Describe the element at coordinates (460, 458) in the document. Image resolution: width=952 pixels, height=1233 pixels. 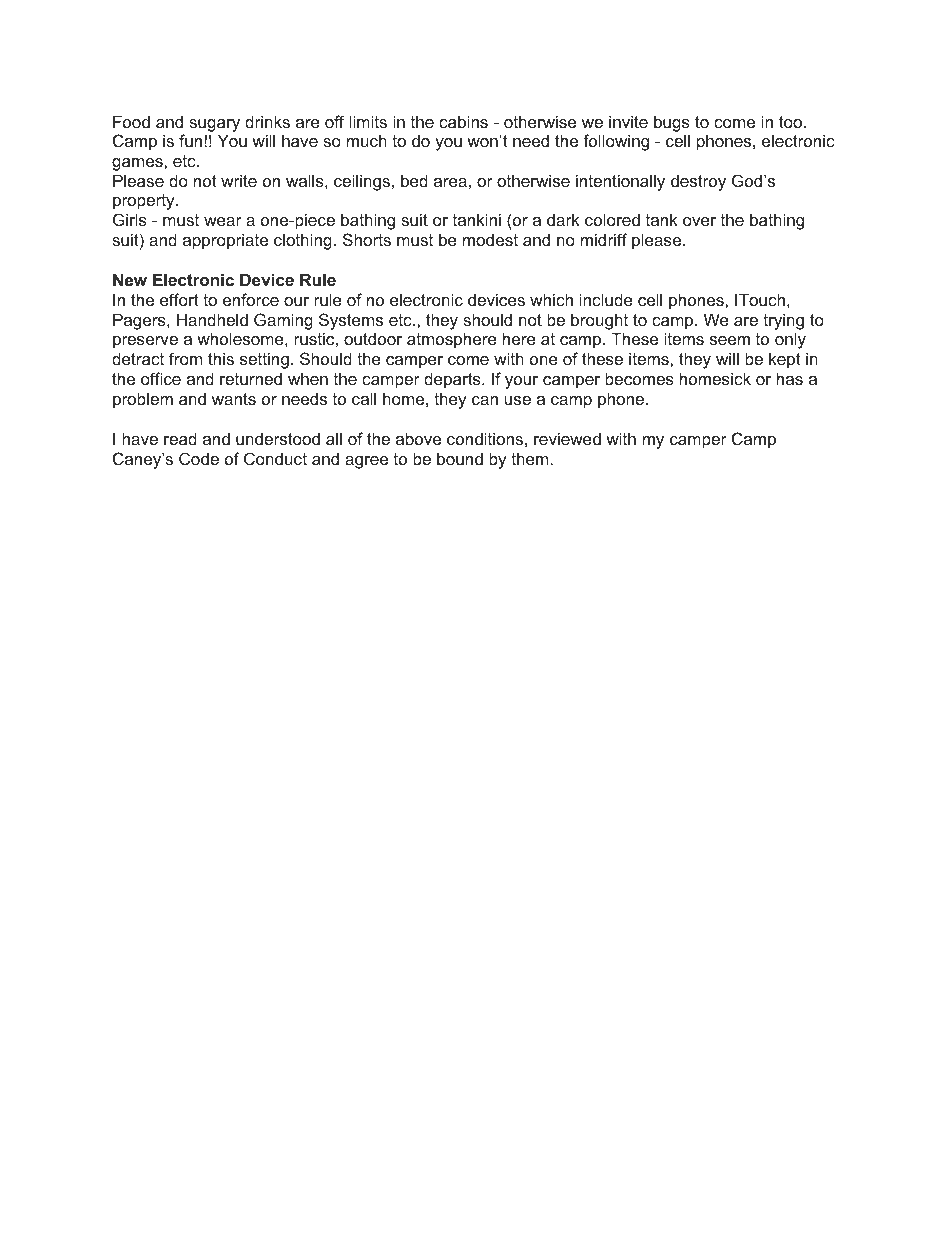
I see `bound` at that location.
